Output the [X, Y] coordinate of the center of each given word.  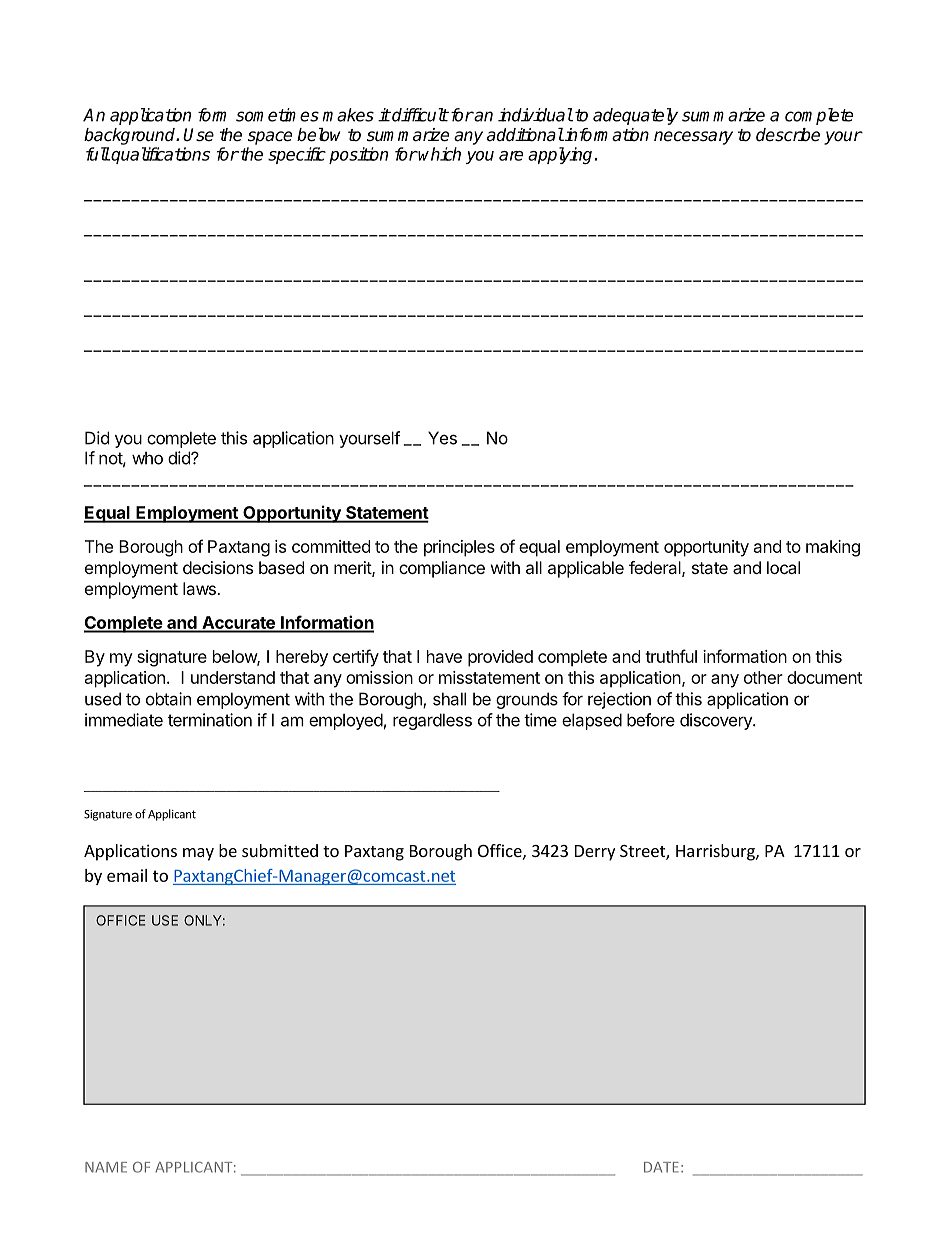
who [147, 458]
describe [788, 135]
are [511, 156]
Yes [442, 438]
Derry [595, 853]
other [763, 677]
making [833, 548]
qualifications [160, 155]
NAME [106, 1167]
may [198, 854]
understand [233, 677]
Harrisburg [716, 852]
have [444, 656]
